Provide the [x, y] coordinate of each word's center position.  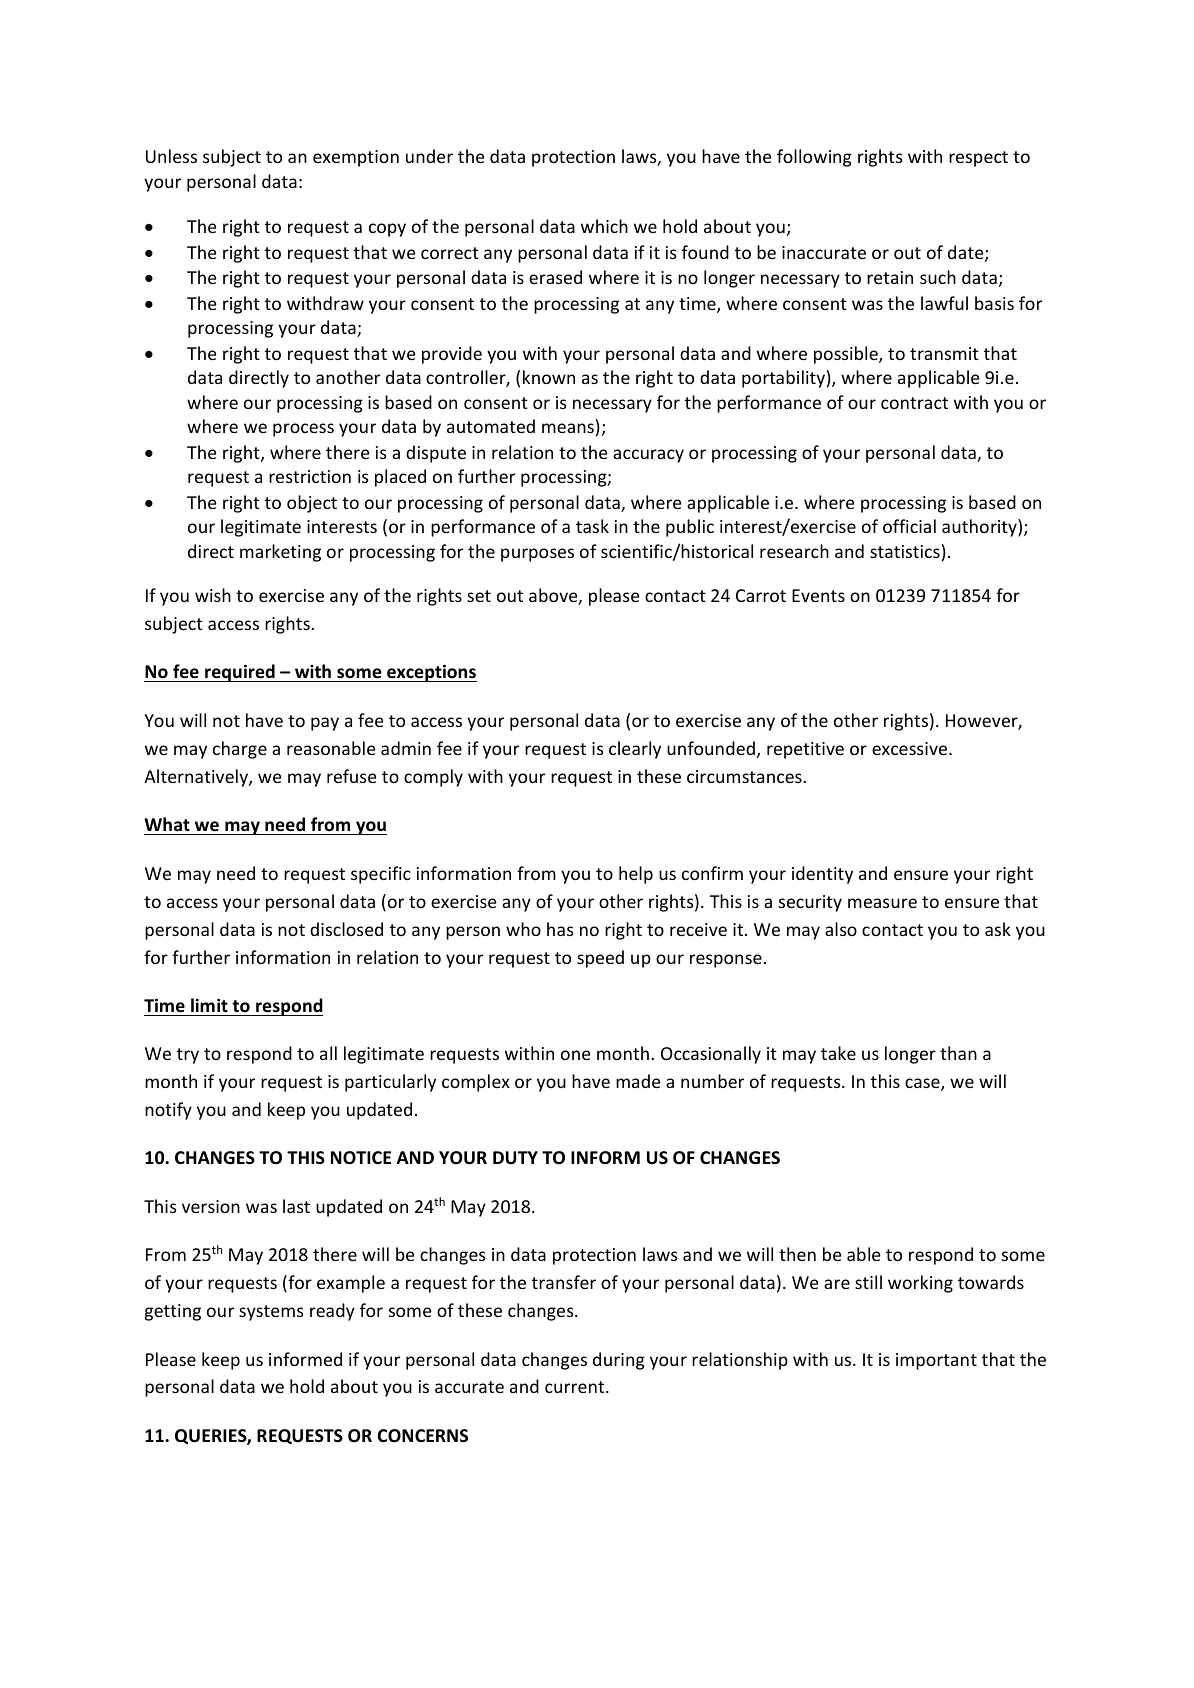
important [936, 1361]
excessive [911, 748]
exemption [356, 158]
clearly [635, 750]
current [576, 1387]
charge [240, 750]
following [814, 158]
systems [271, 1313]
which [604, 226]
